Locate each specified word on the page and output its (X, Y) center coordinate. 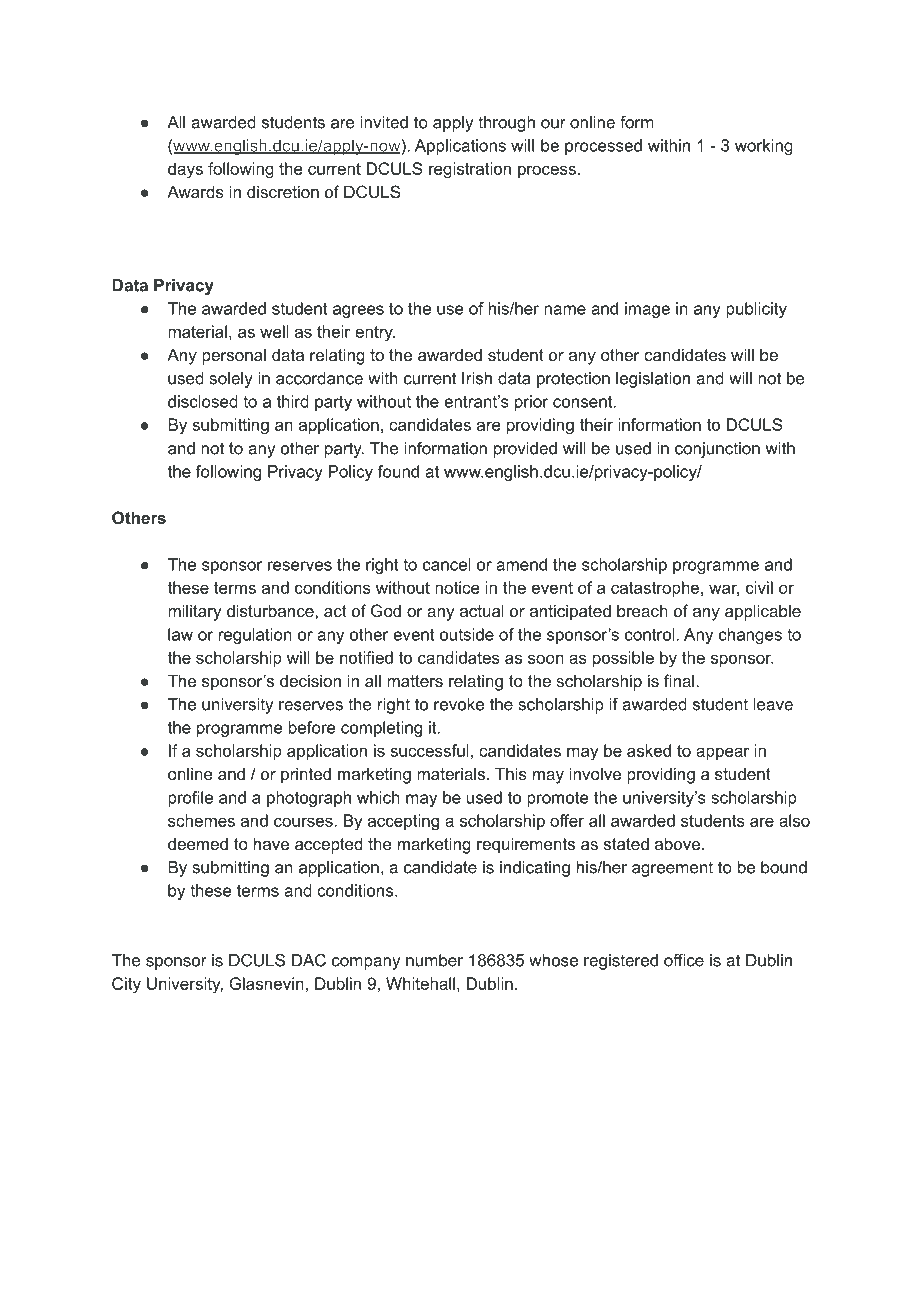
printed (306, 775)
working (764, 147)
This (511, 773)
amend (521, 564)
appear (723, 753)
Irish (477, 378)
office (684, 960)
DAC (309, 960)
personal (234, 356)
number (434, 960)
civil (759, 587)
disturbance (271, 610)
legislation (653, 380)
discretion (283, 191)
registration (470, 170)
